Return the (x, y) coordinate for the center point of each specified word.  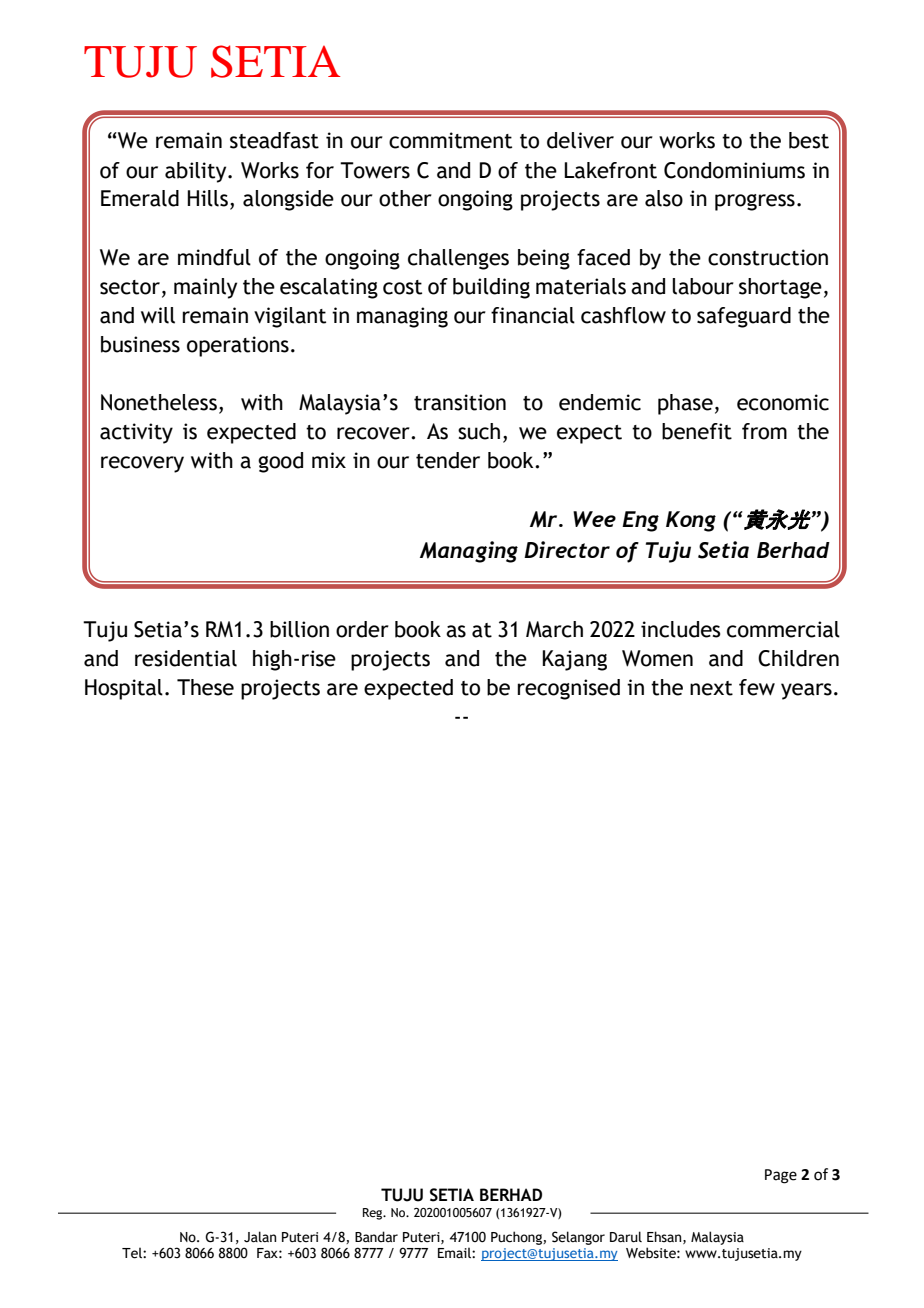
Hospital (124, 689)
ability (197, 172)
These (205, 687)
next (711, 688)
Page (781, 1176)
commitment (450, 140)
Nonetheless (159, 402)
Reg (374, 1214)
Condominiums (734, 170)
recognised (568, 689)
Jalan (260, 1237)
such (479, 431)
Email (455, 1252)
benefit (697, 431)
